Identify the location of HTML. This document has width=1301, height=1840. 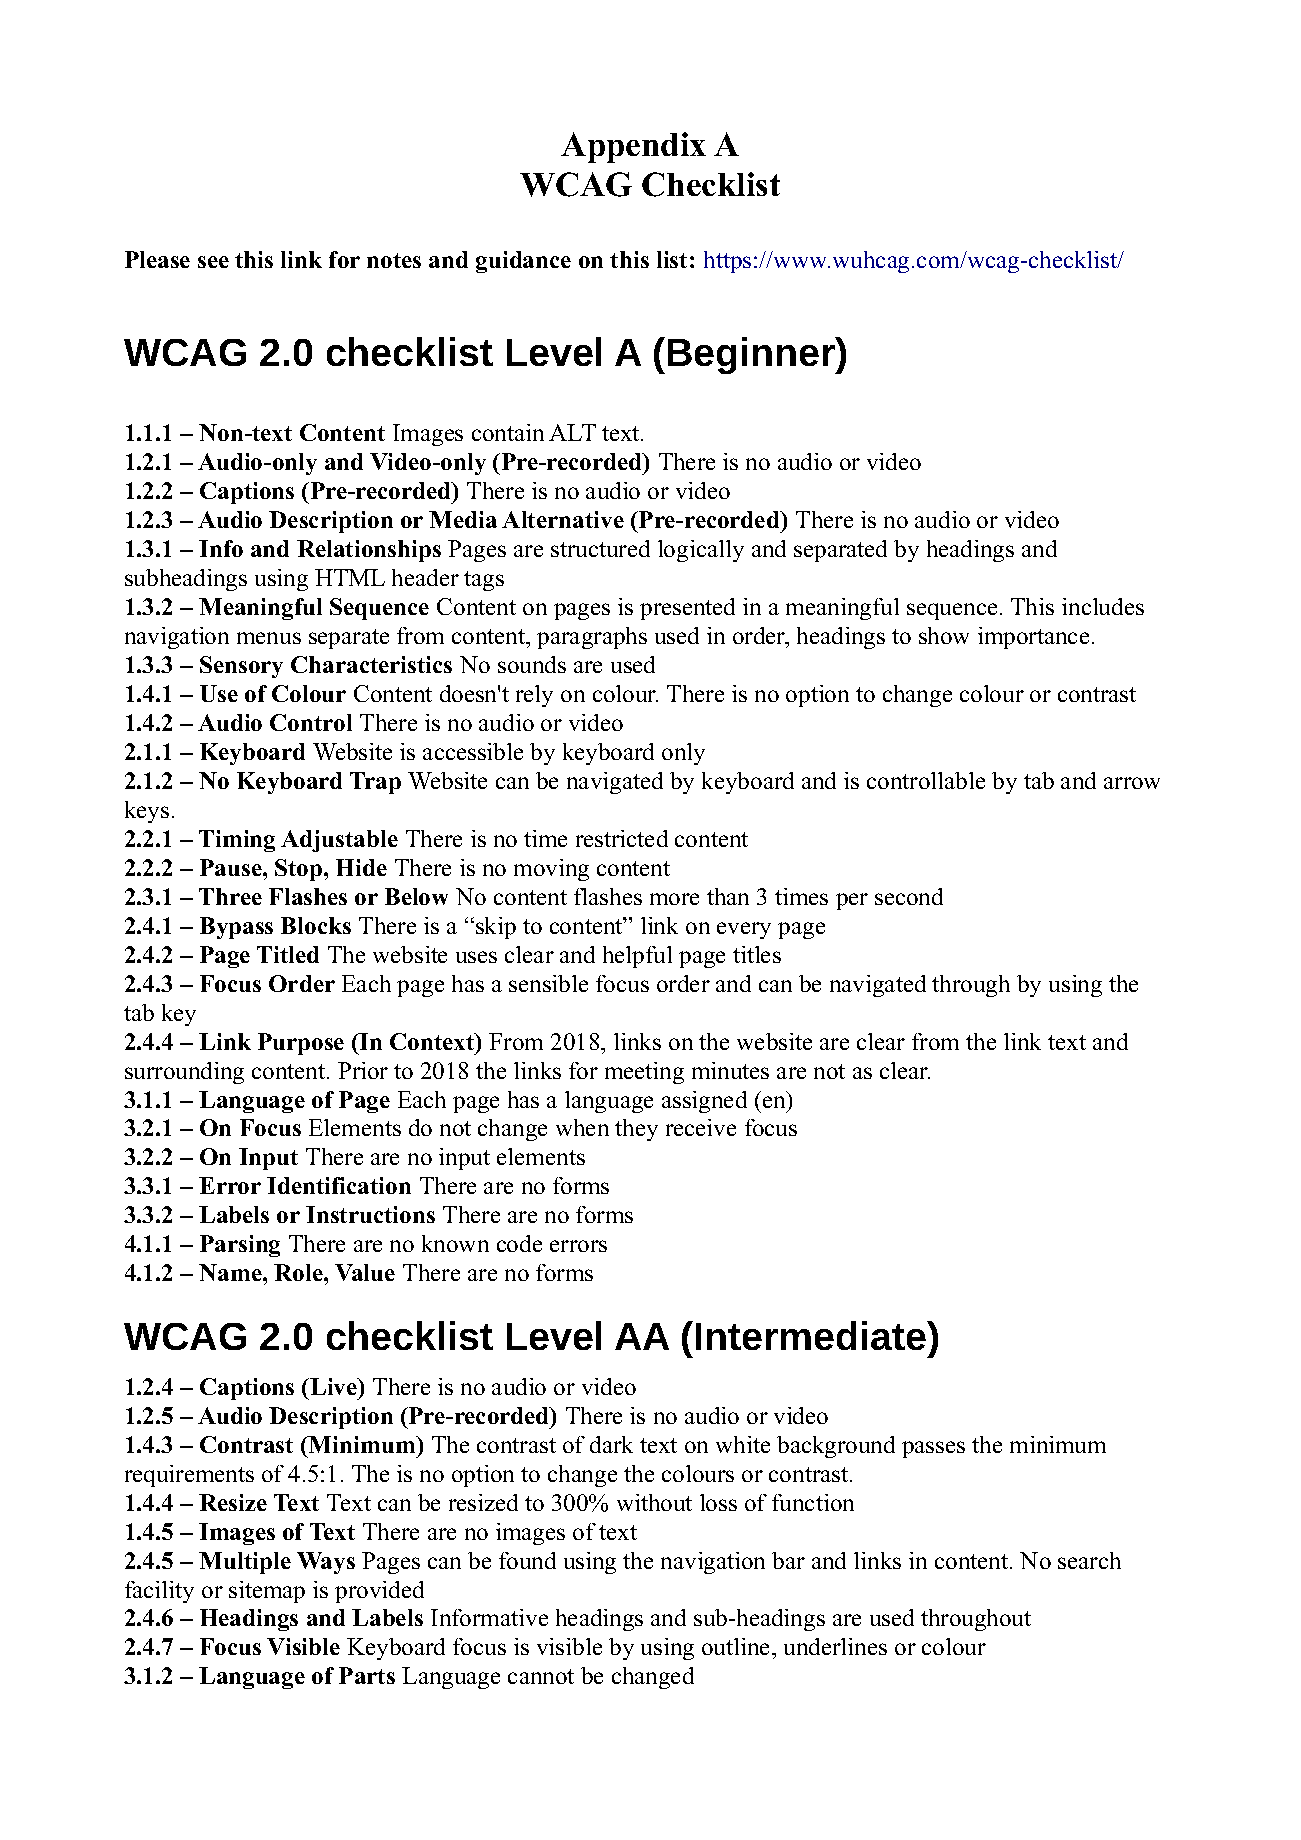
(350, 577).
